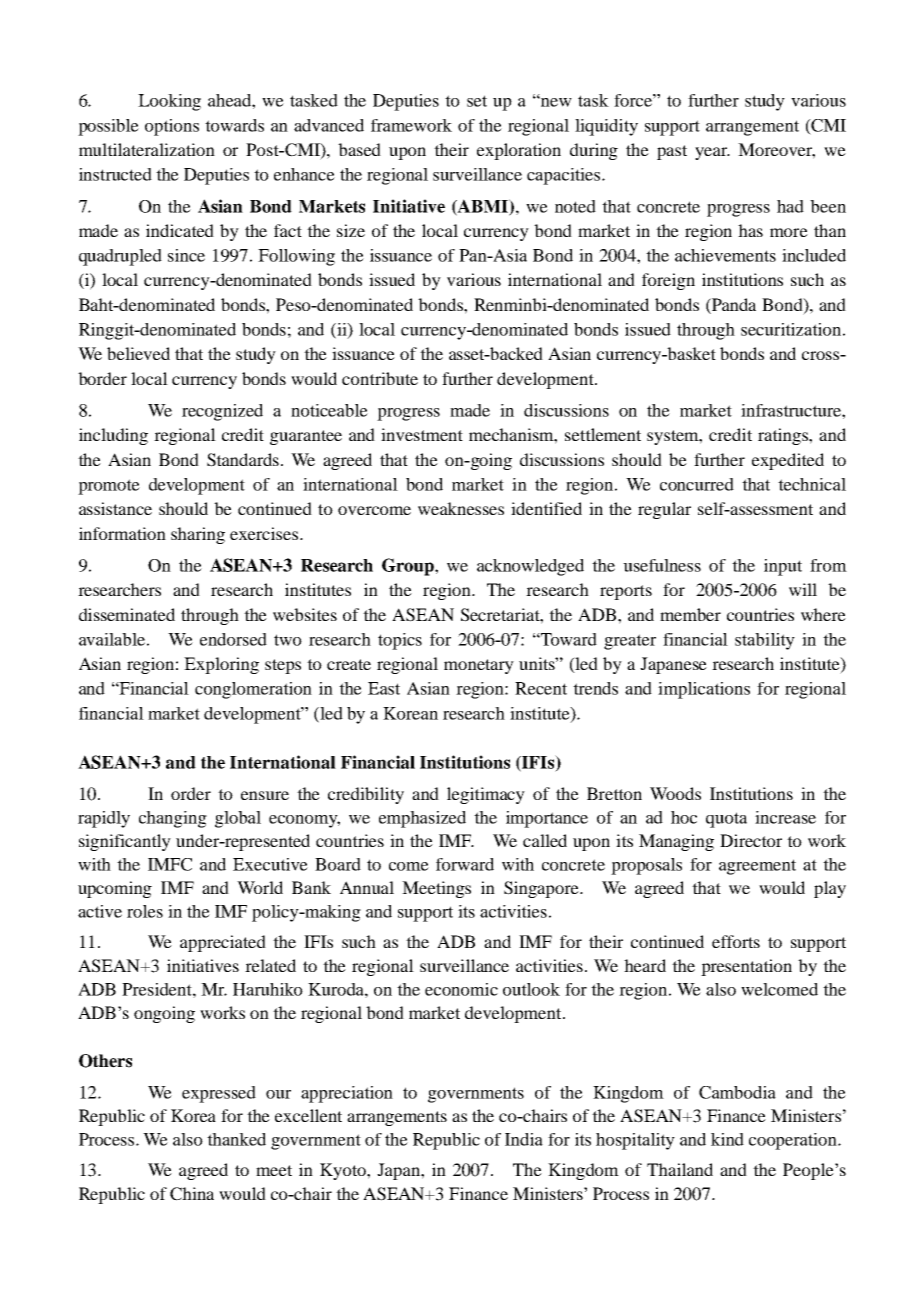  Describe the element at coordinates (727, 1139) in the image. I see `kind` at that location.
